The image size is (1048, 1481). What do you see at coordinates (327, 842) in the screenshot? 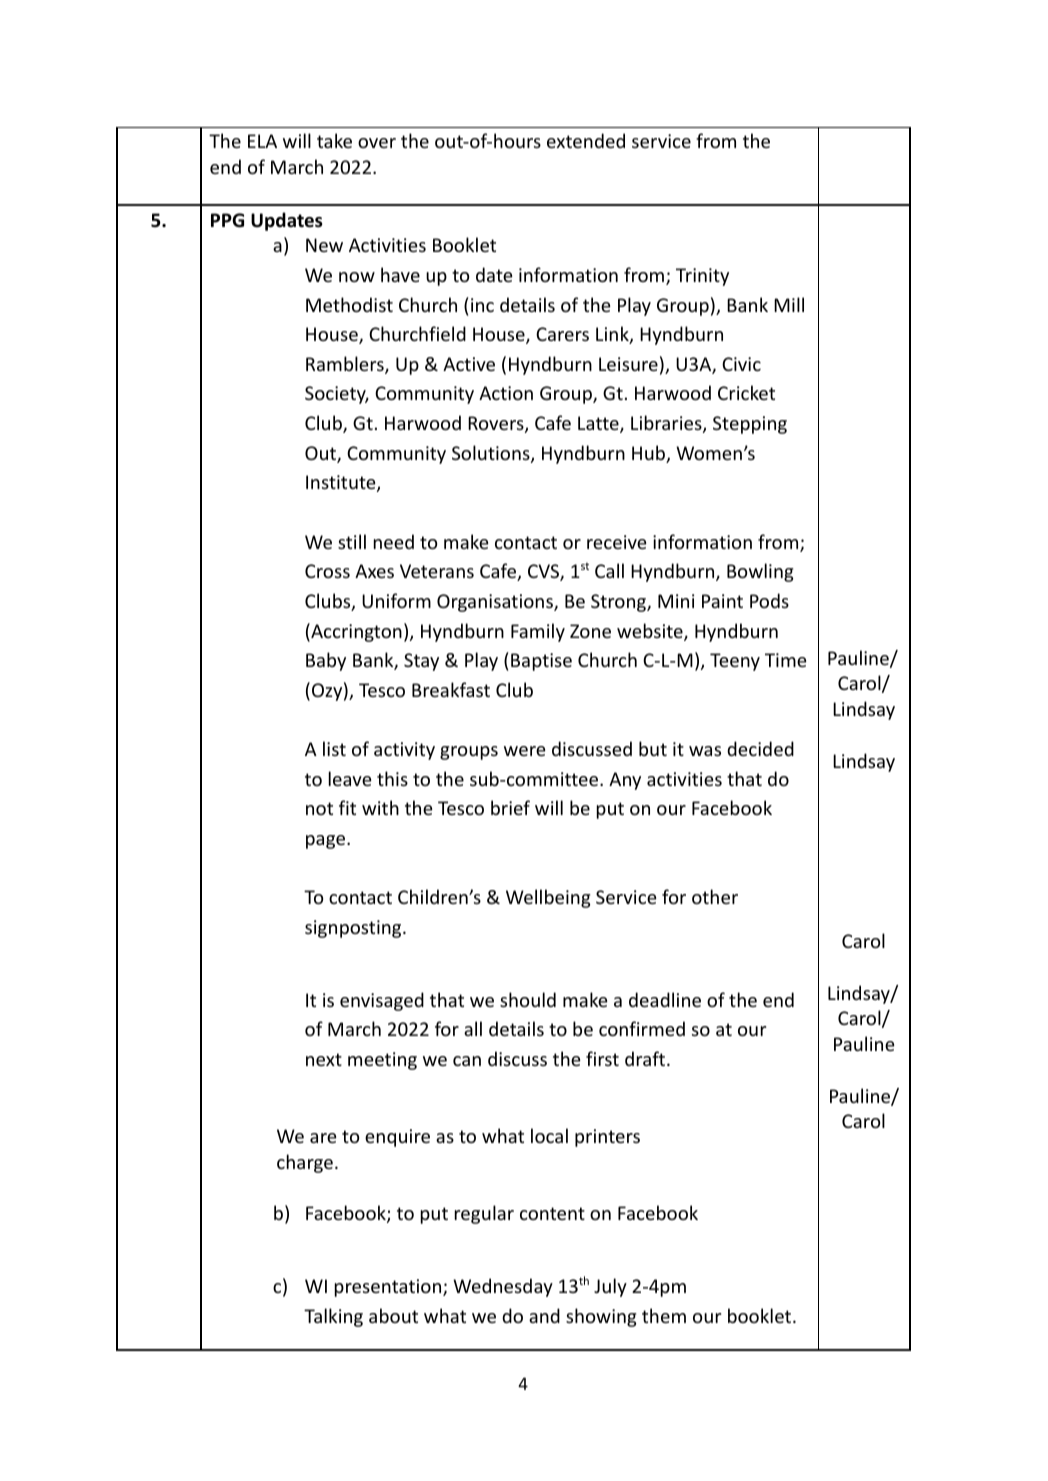
I see `page` at bounding box center [327, 842].
